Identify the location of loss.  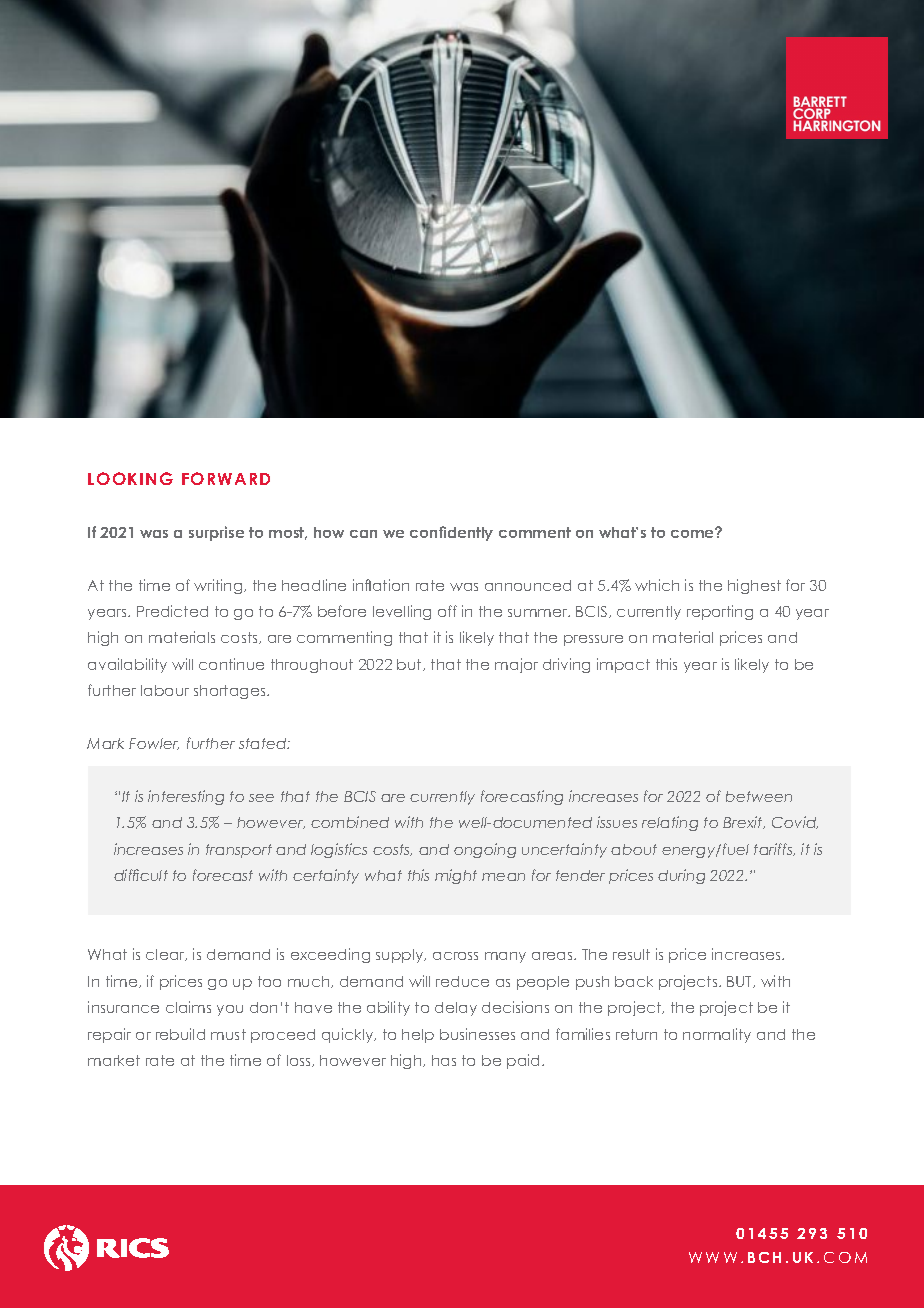
(300, 1061).
